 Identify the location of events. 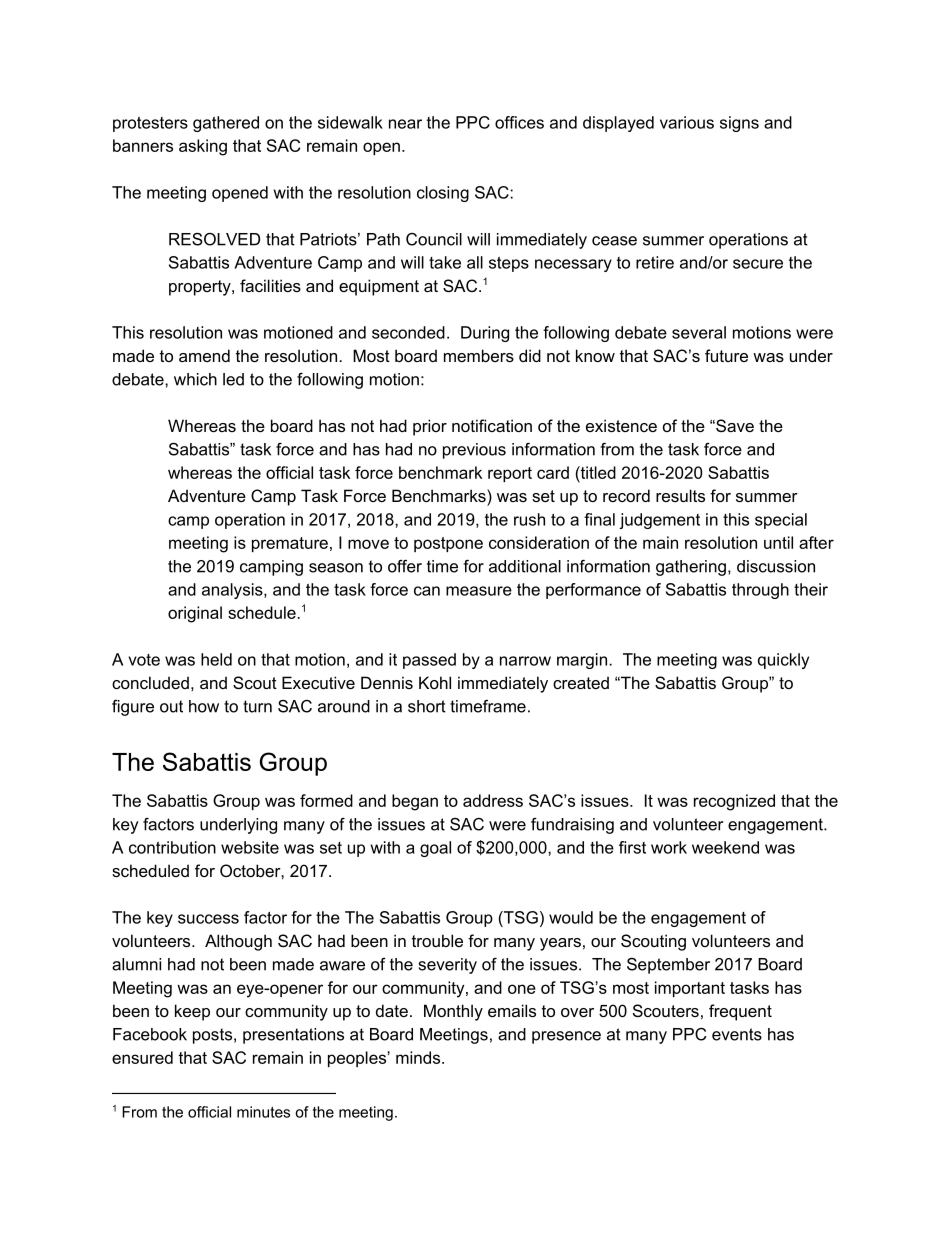
(737, 1034).
